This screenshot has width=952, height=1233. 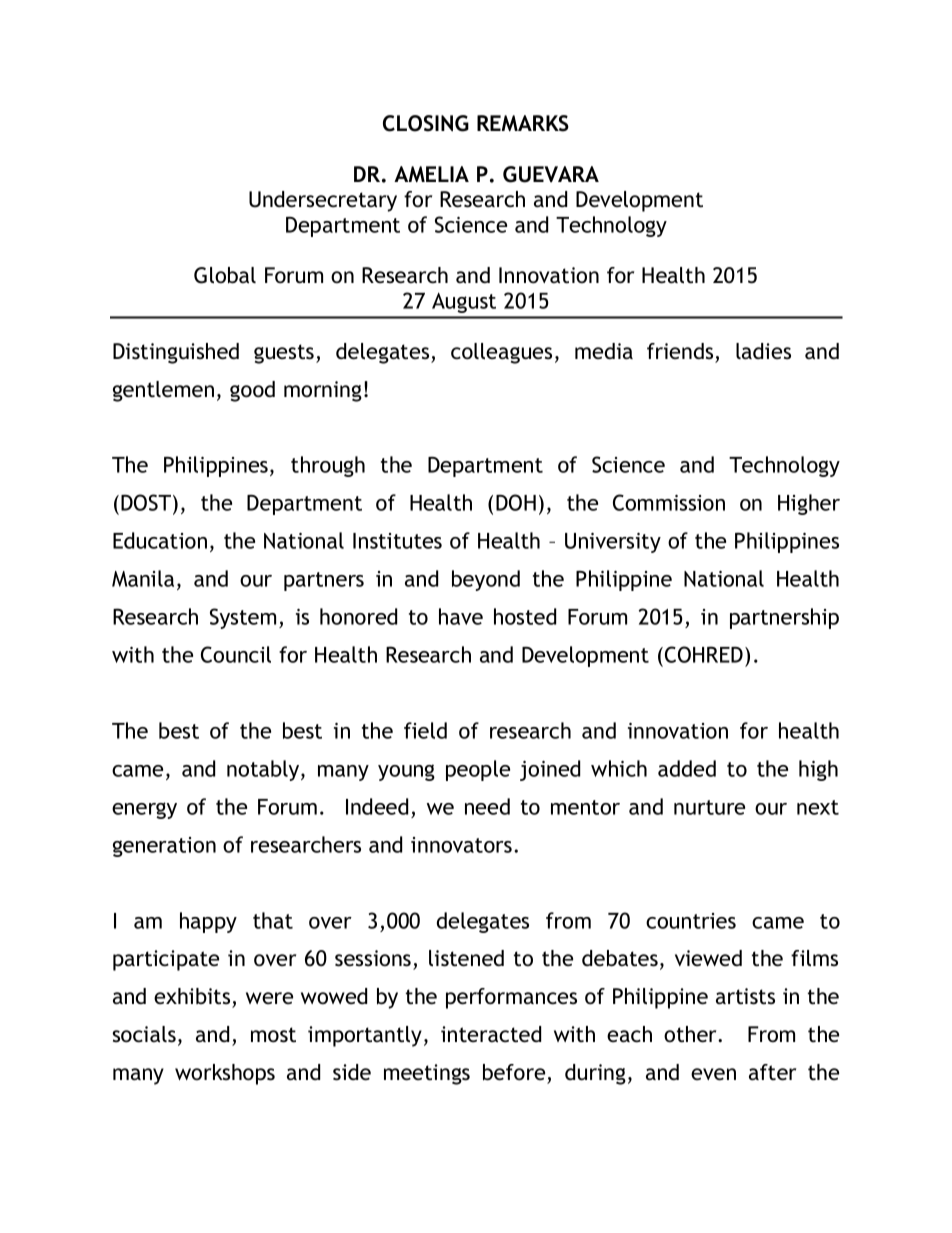 What do you see at coordinates (516, 502) in the screenshot?
I see `DOH` at bounding box center [516, 502].
